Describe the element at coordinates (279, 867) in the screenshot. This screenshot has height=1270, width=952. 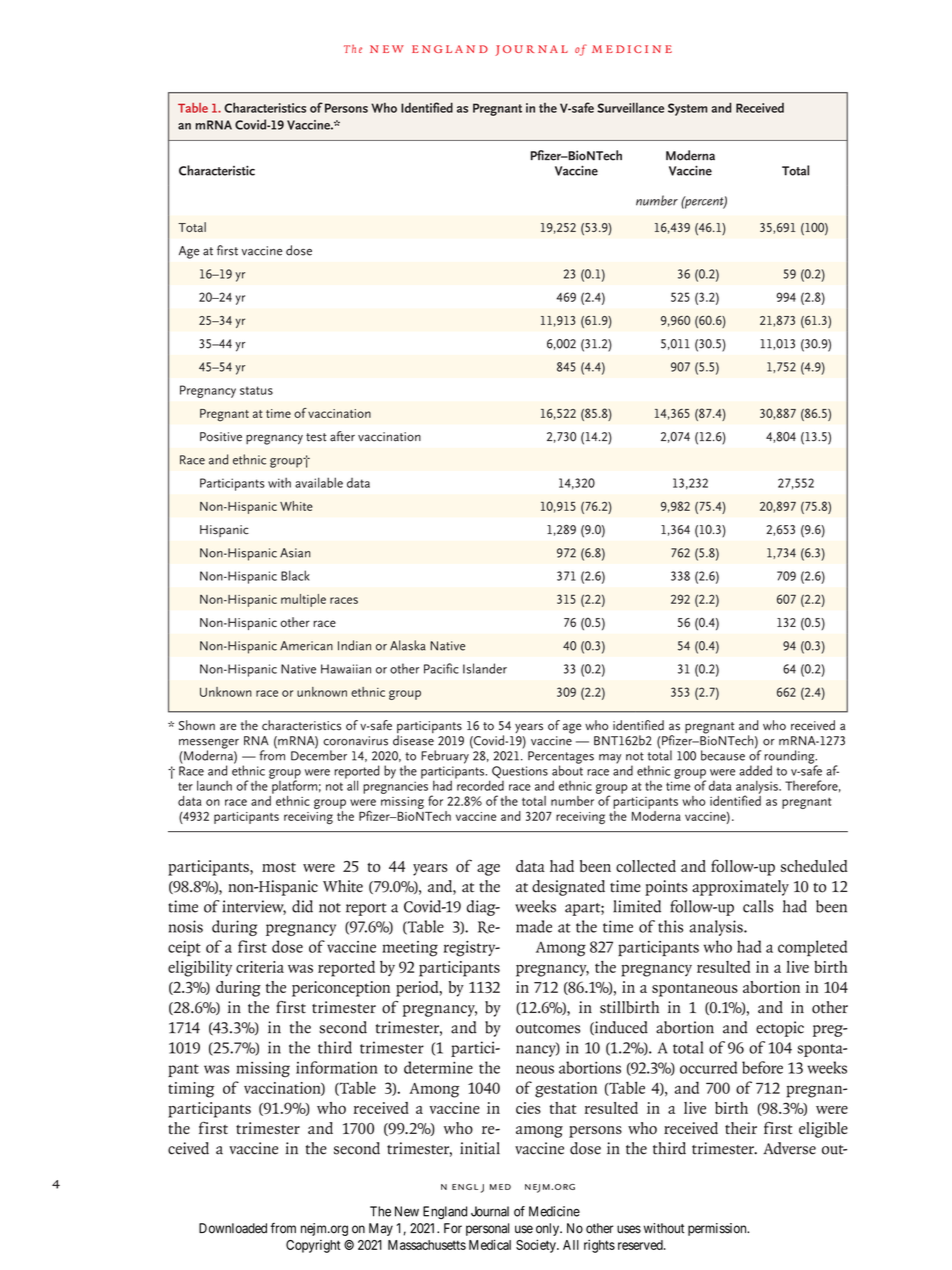
I see `most` at that location.
